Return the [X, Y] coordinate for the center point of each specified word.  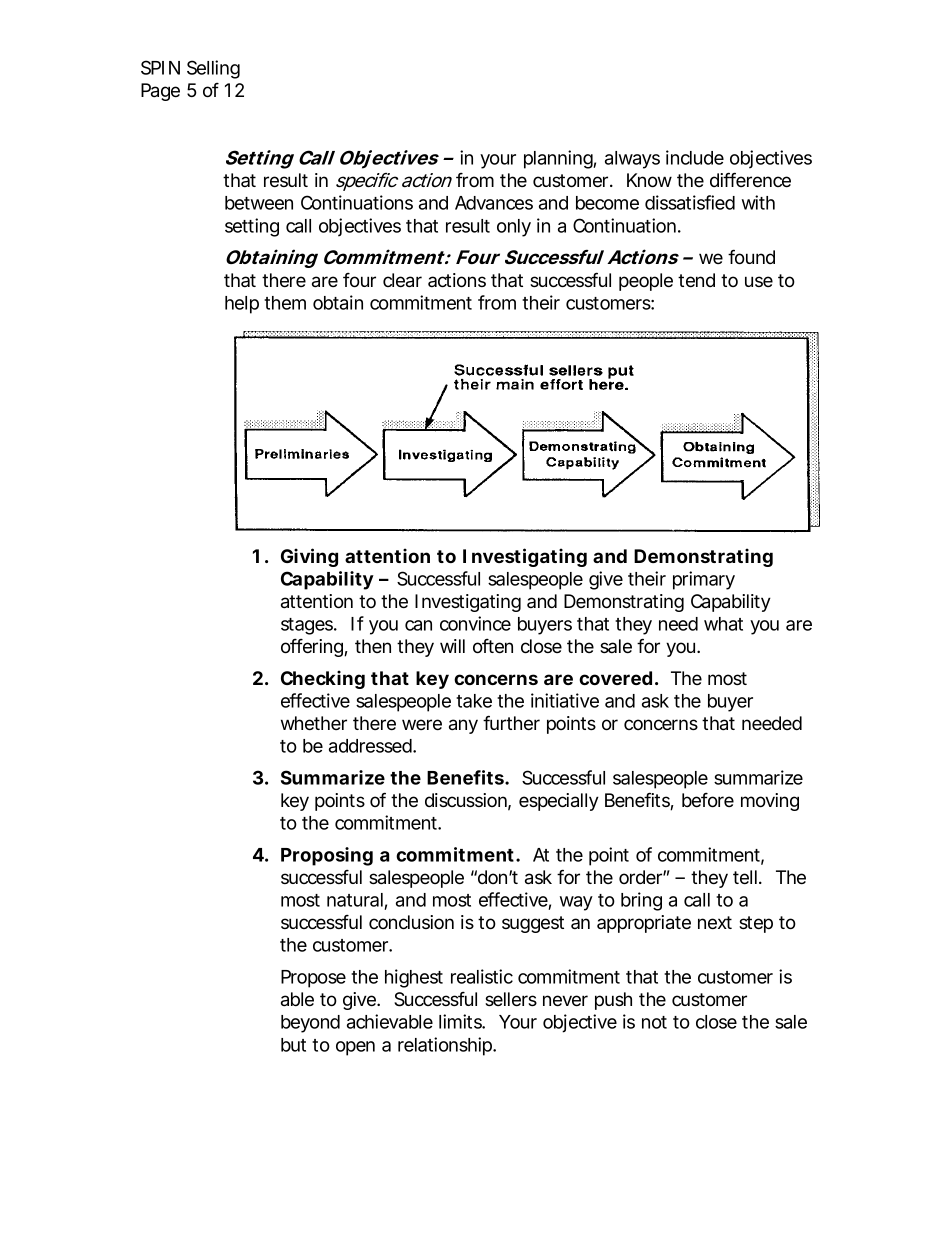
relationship [446, 1046]
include [695, 157]
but [293, 1045]
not [654, 1022]
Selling [213, 69]
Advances [494, 203]
